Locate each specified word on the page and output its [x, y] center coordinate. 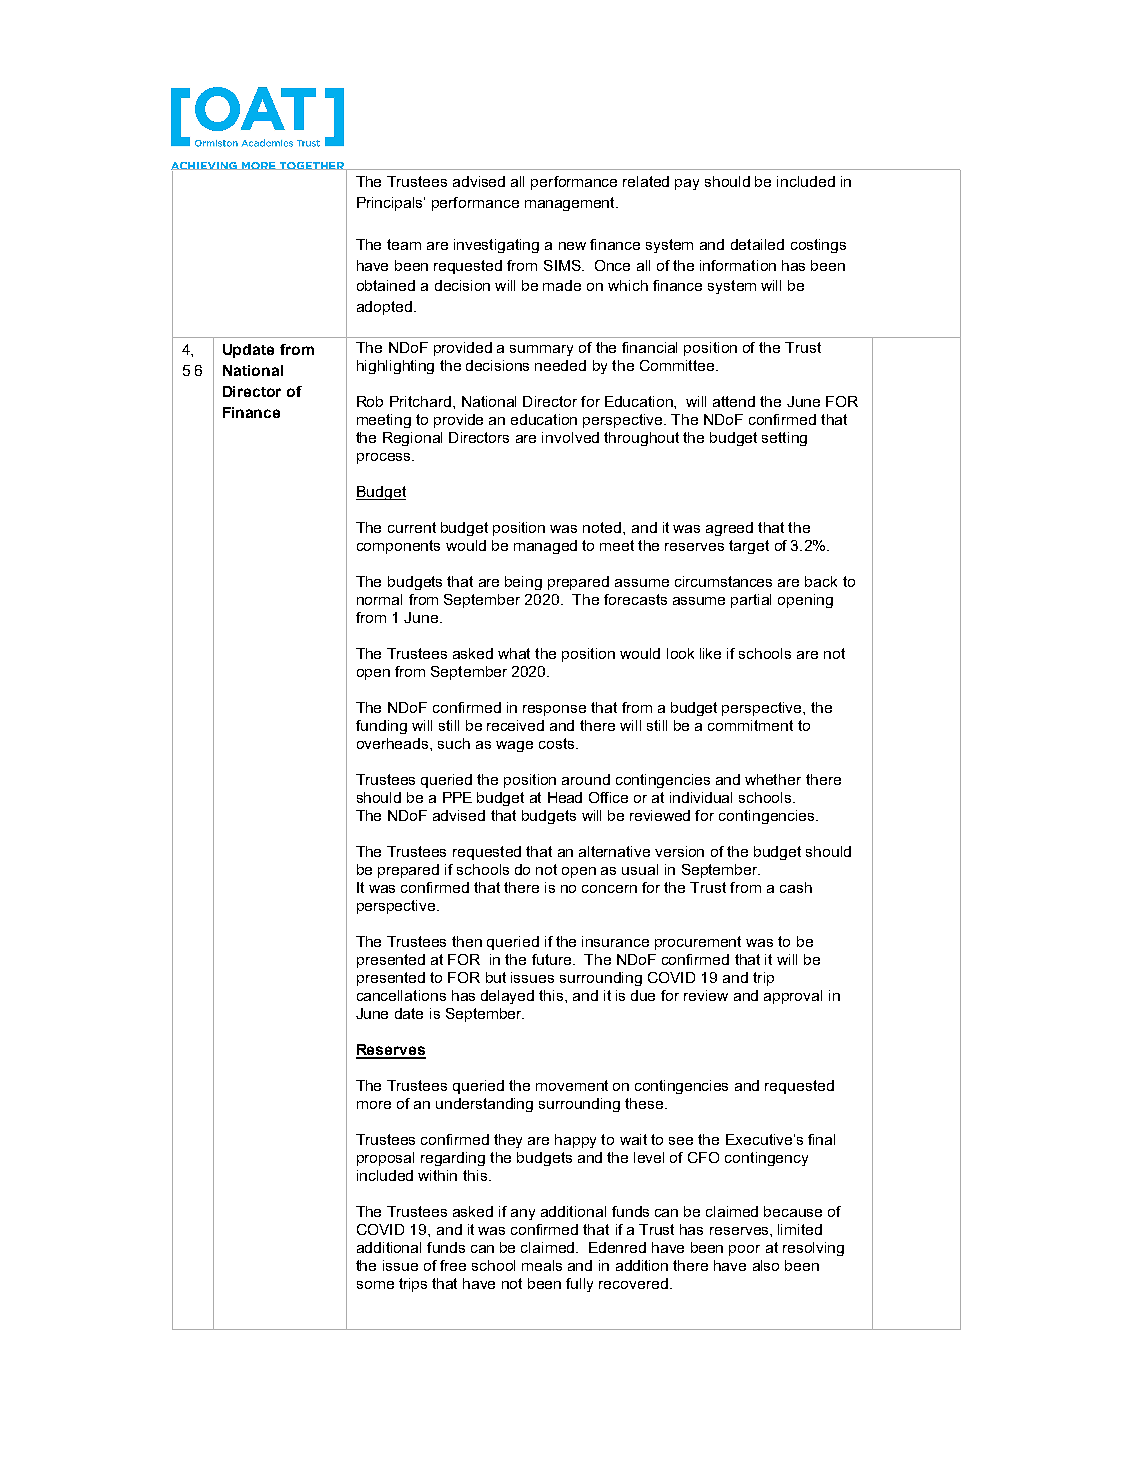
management [571, 204]
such [454, 743]
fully [579, 1285]
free [453, 1265]
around [586, 779]
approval [793, 997]
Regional [412, 439]
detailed [757, 244]
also [766, 1265]
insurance [615, 941]
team [404, 244]
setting [784, 439]
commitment [750, 725]
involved [570, 437]
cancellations [401, 995]
